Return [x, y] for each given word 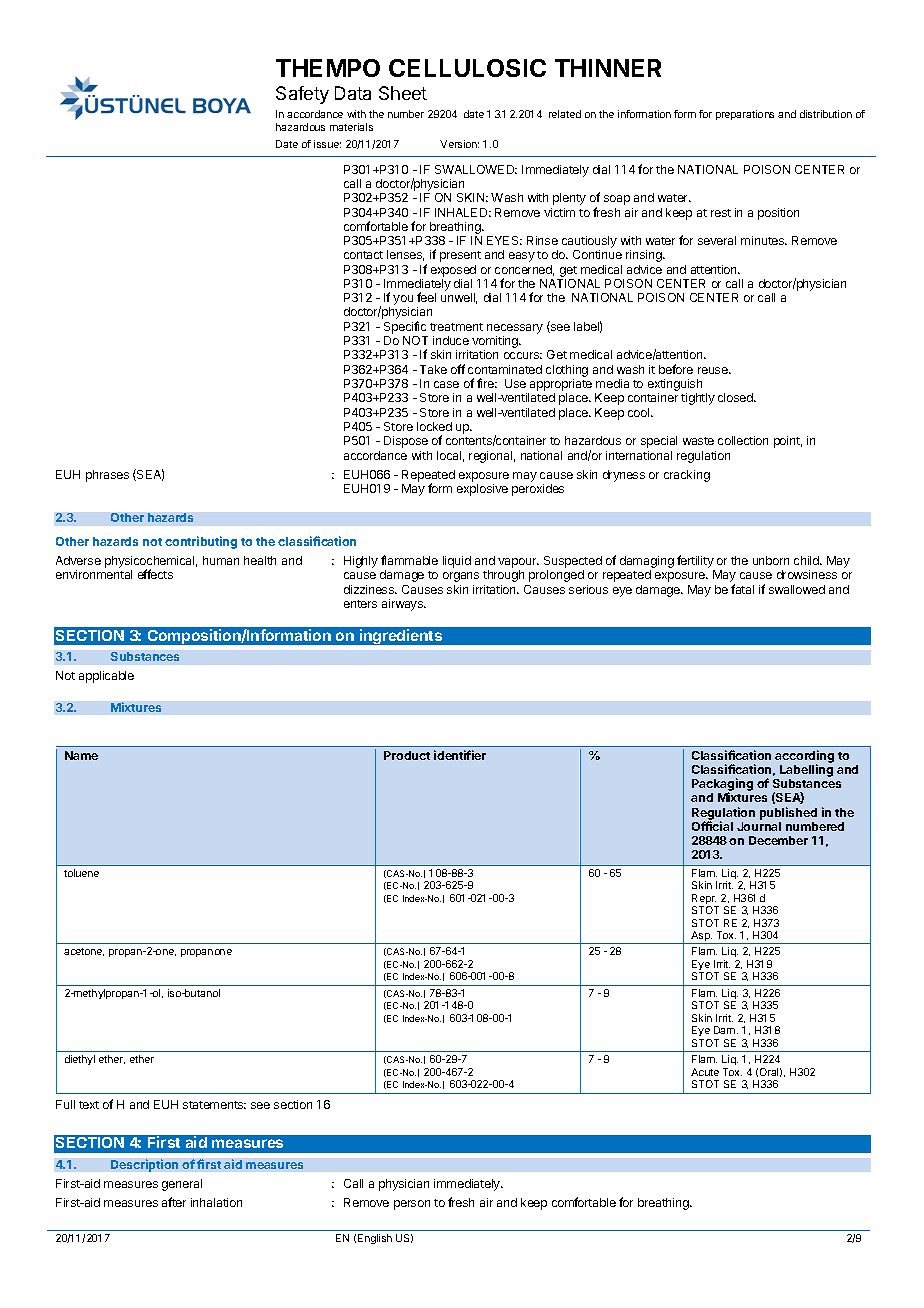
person [412, 1205]
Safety [302, 95]
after [174, 1202]
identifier [460, 755]
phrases [107, 476]
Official [712, 826]
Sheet [403, 93]
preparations [745, 115]
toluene [81, 873]
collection [743, 440]
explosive [482, 490]
